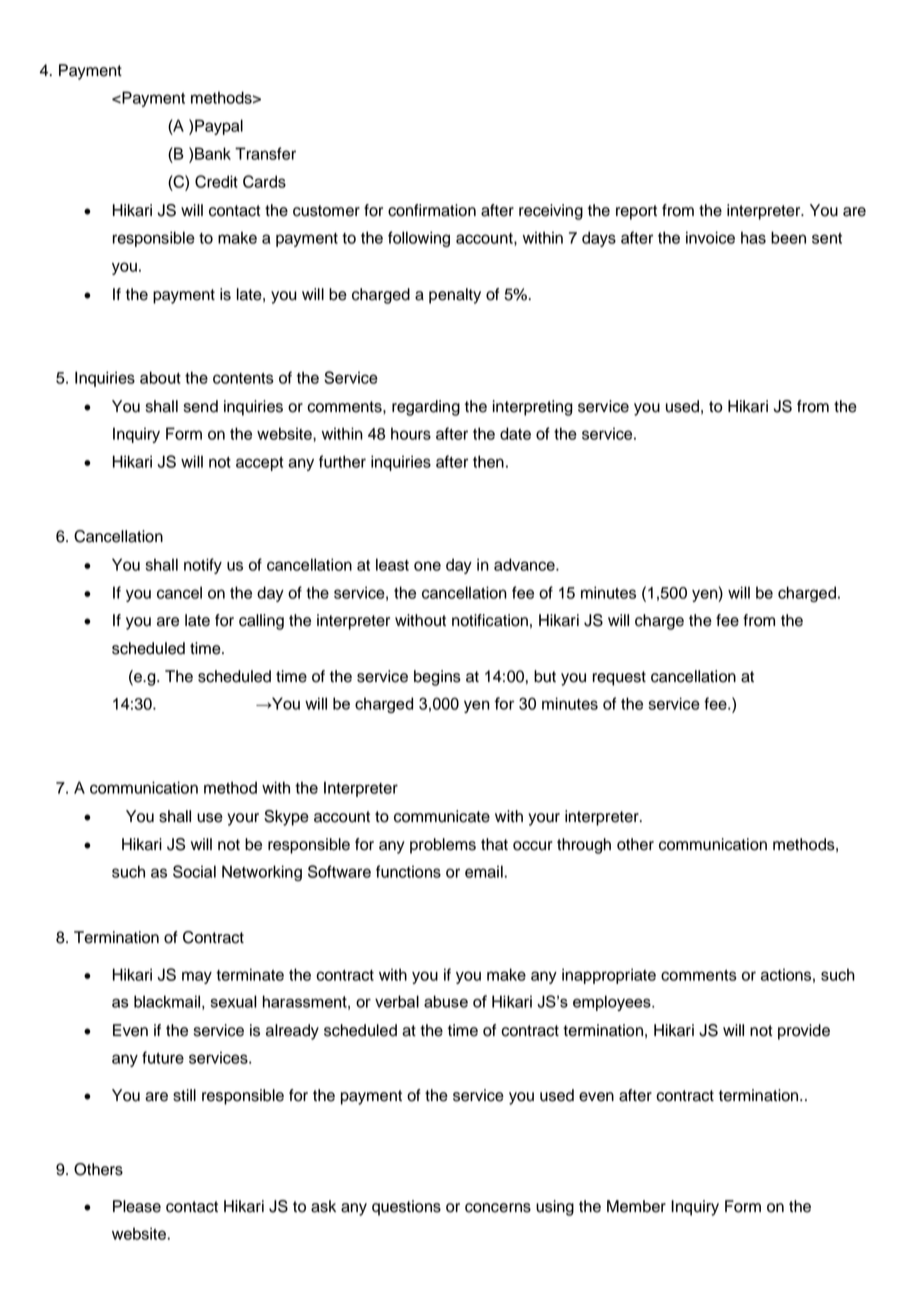  Describe the element at coordinates (194, 871) in the image. I see `Social` at that location.
